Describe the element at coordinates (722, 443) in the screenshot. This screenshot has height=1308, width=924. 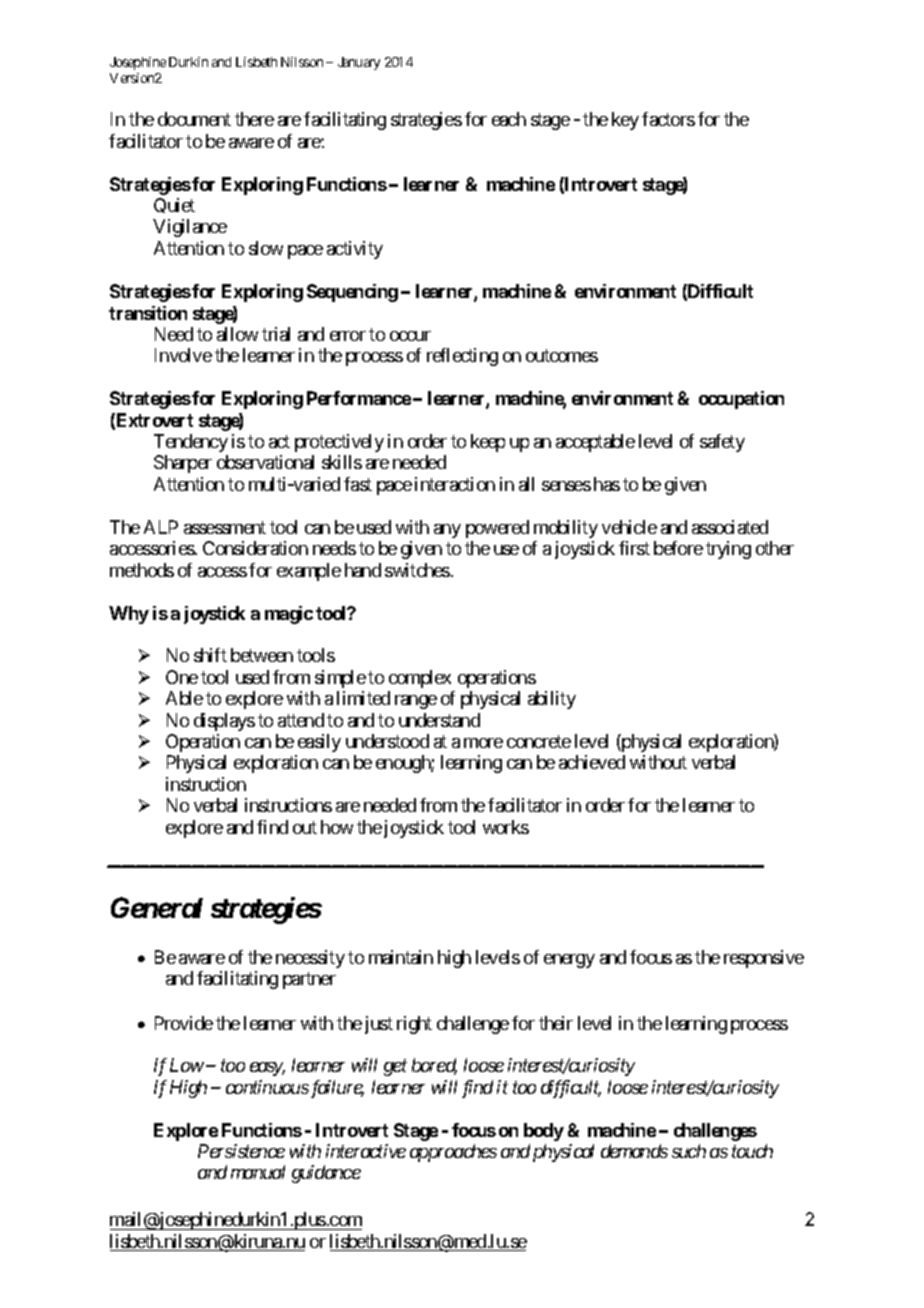
I see `safety` at that location.
